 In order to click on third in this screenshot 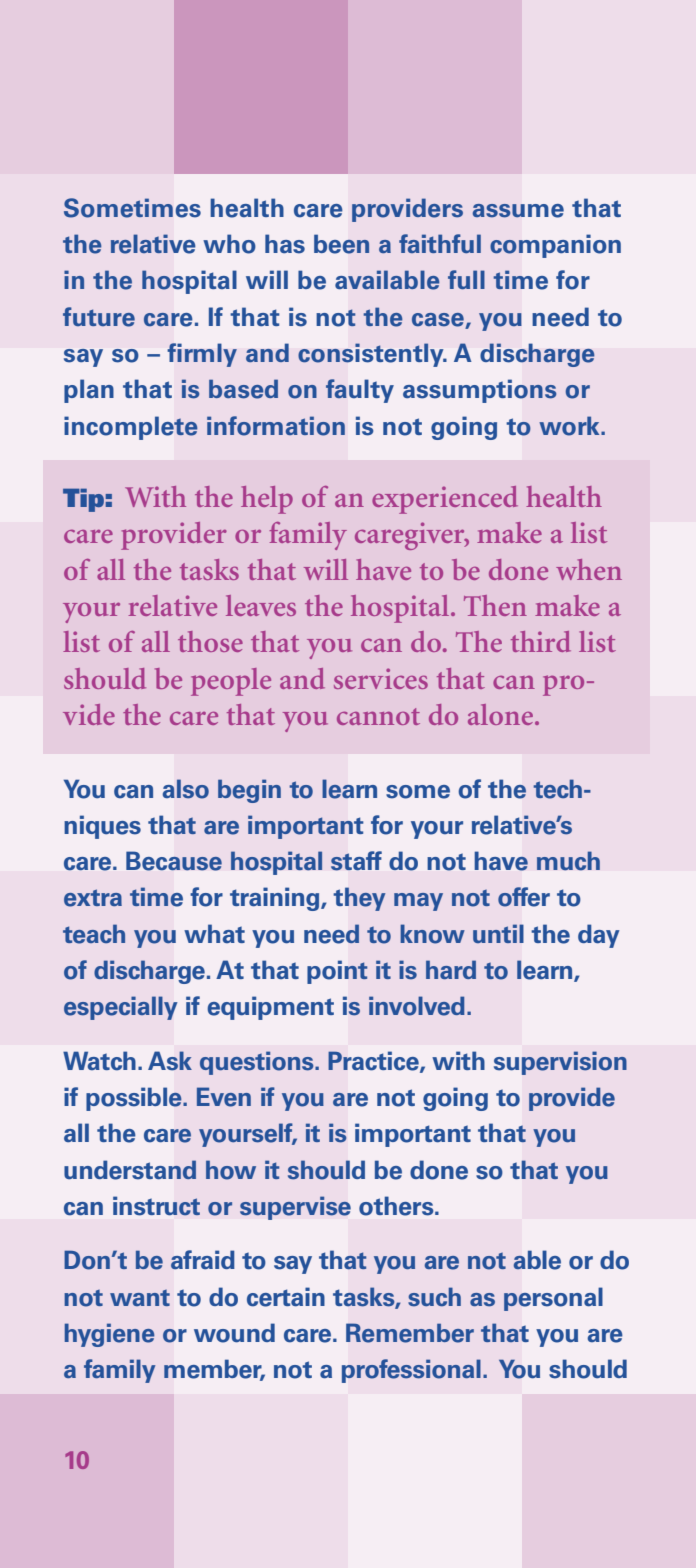, I will do `click(541, 641)`.
